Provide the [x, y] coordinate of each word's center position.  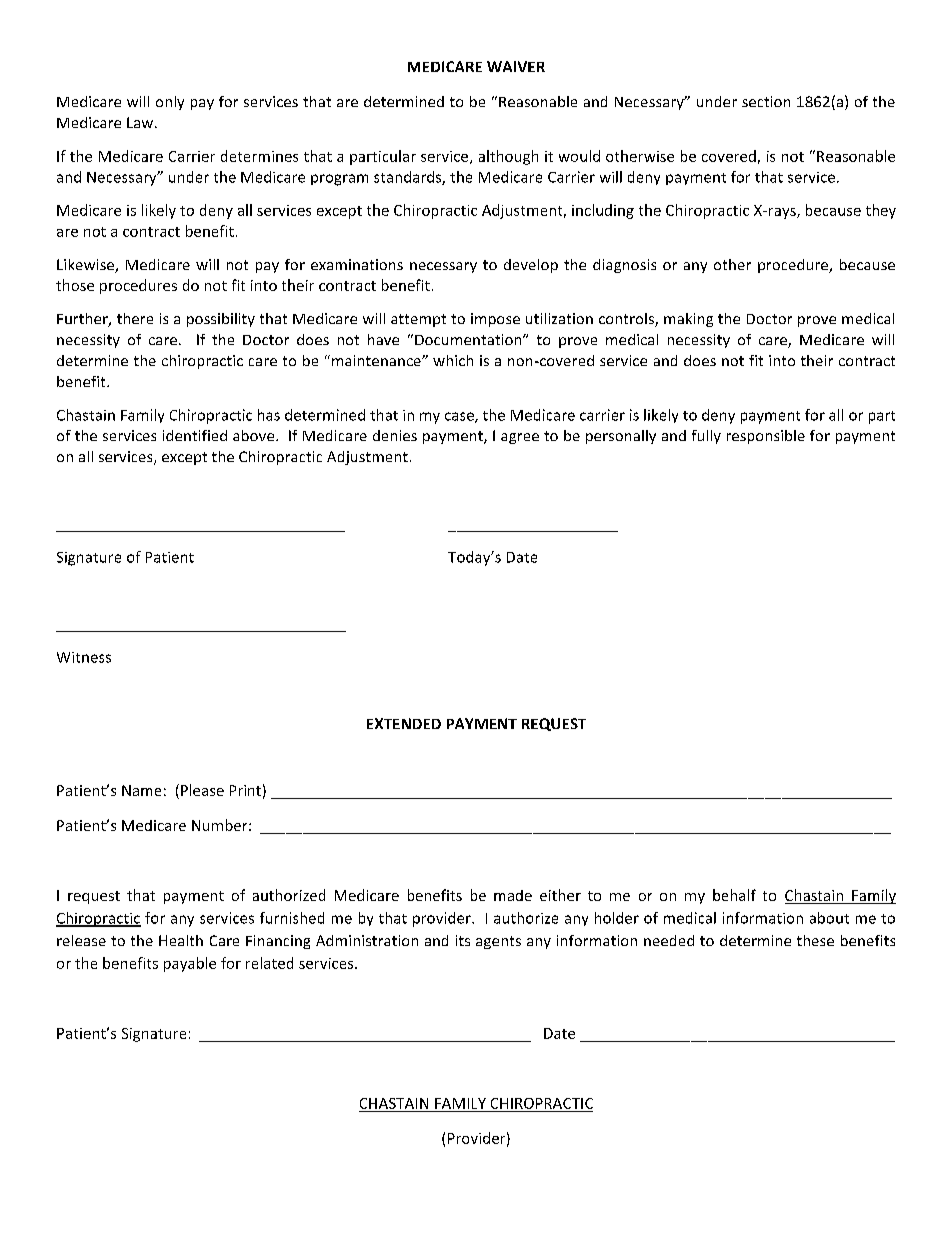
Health [181, 940]
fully [706, 437]
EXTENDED [404, 723]
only [170, 103]
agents [498, 942]
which [453, 360]
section [766, 101]
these [815, 940]
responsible [766, 437]
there [135, 318]
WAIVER [516, 66]
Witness [84, 657]
